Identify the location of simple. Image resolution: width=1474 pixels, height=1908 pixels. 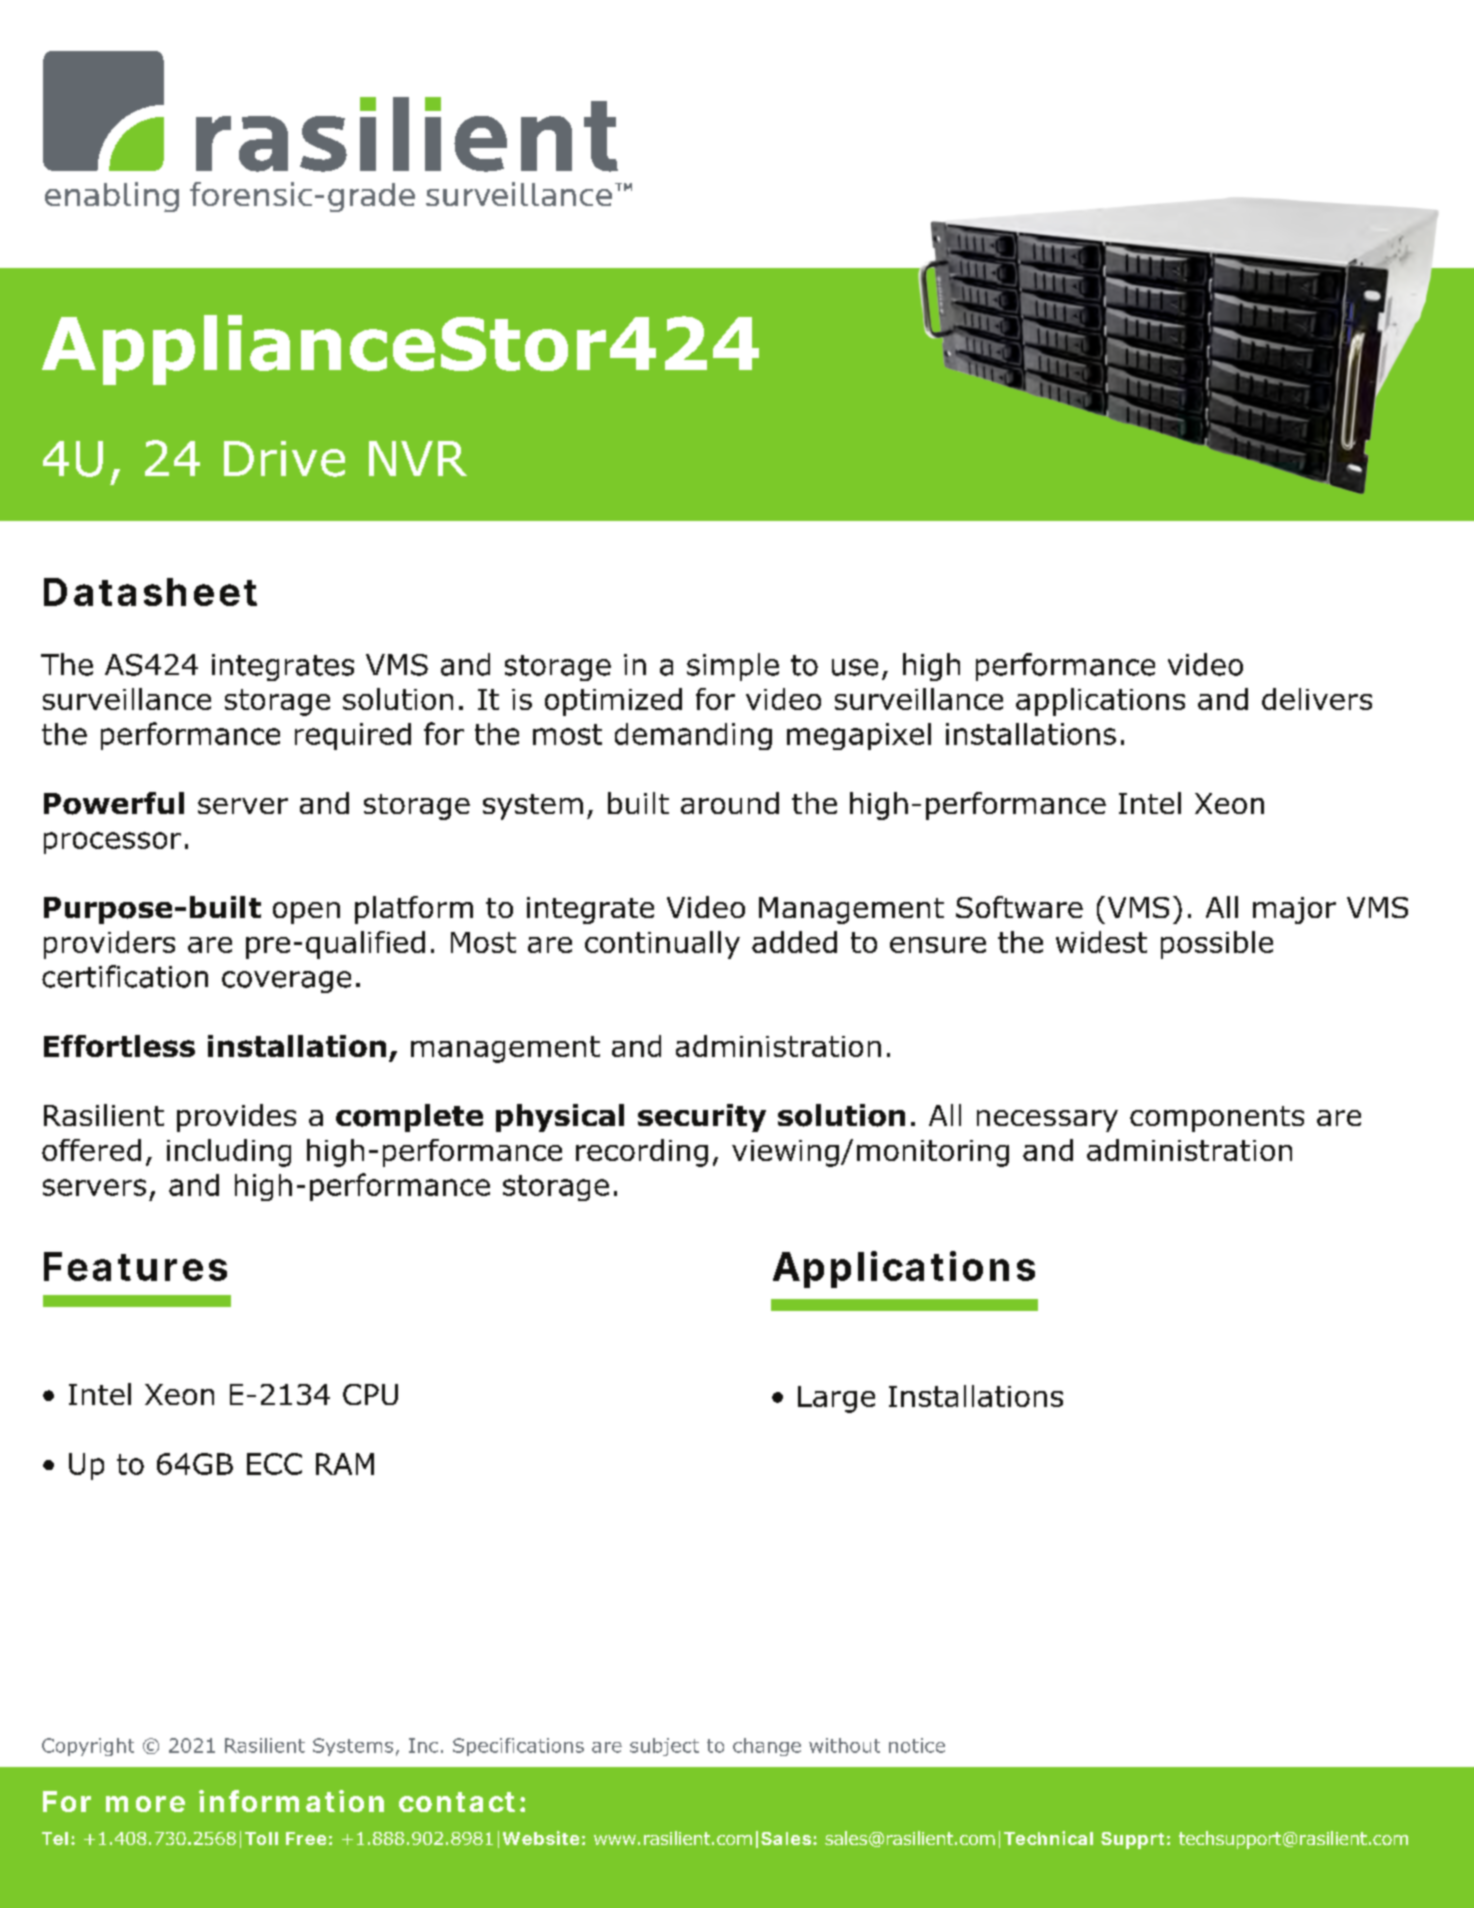
(733, 667).
